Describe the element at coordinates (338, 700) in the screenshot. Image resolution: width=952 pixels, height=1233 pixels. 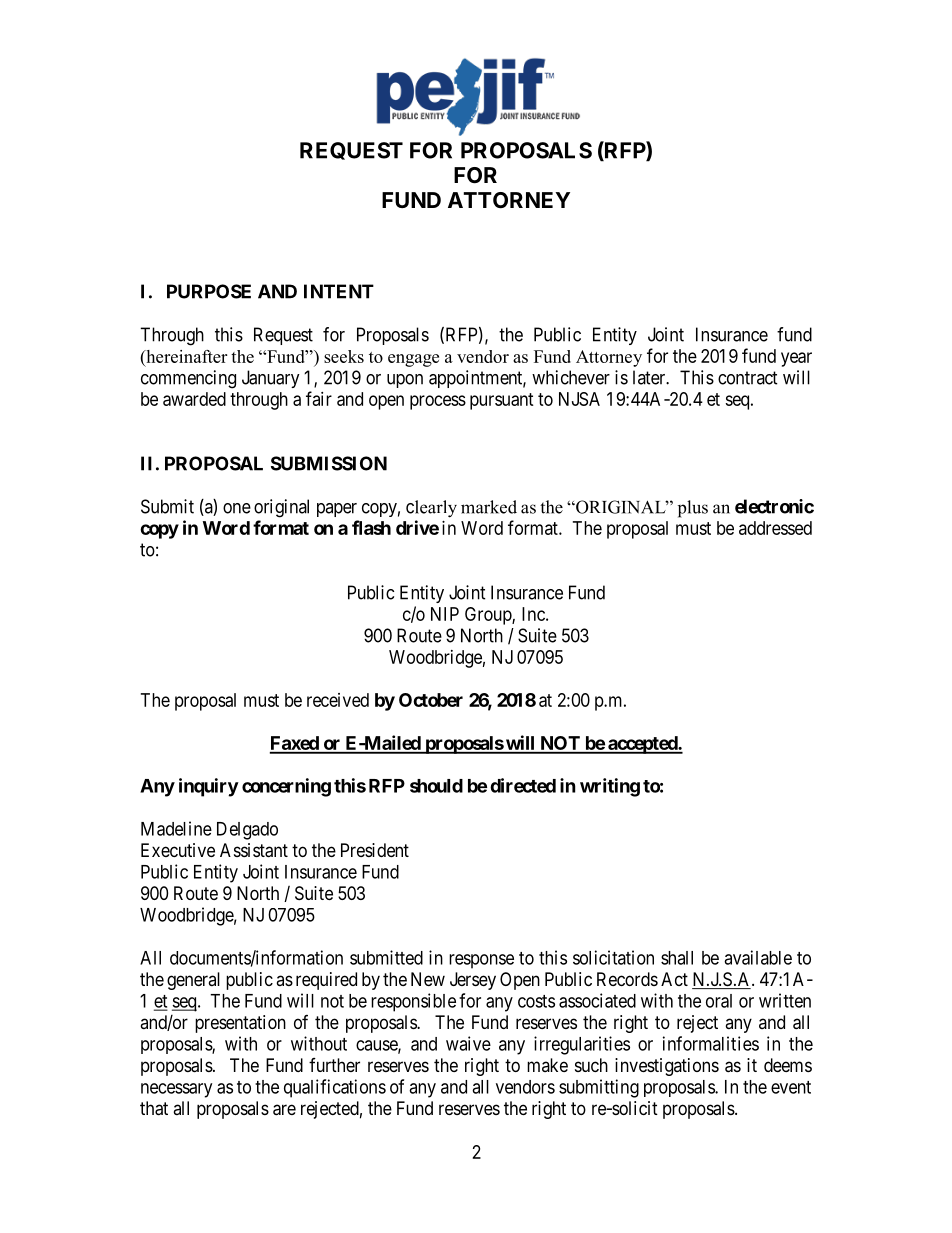
I see `received` at that location.
